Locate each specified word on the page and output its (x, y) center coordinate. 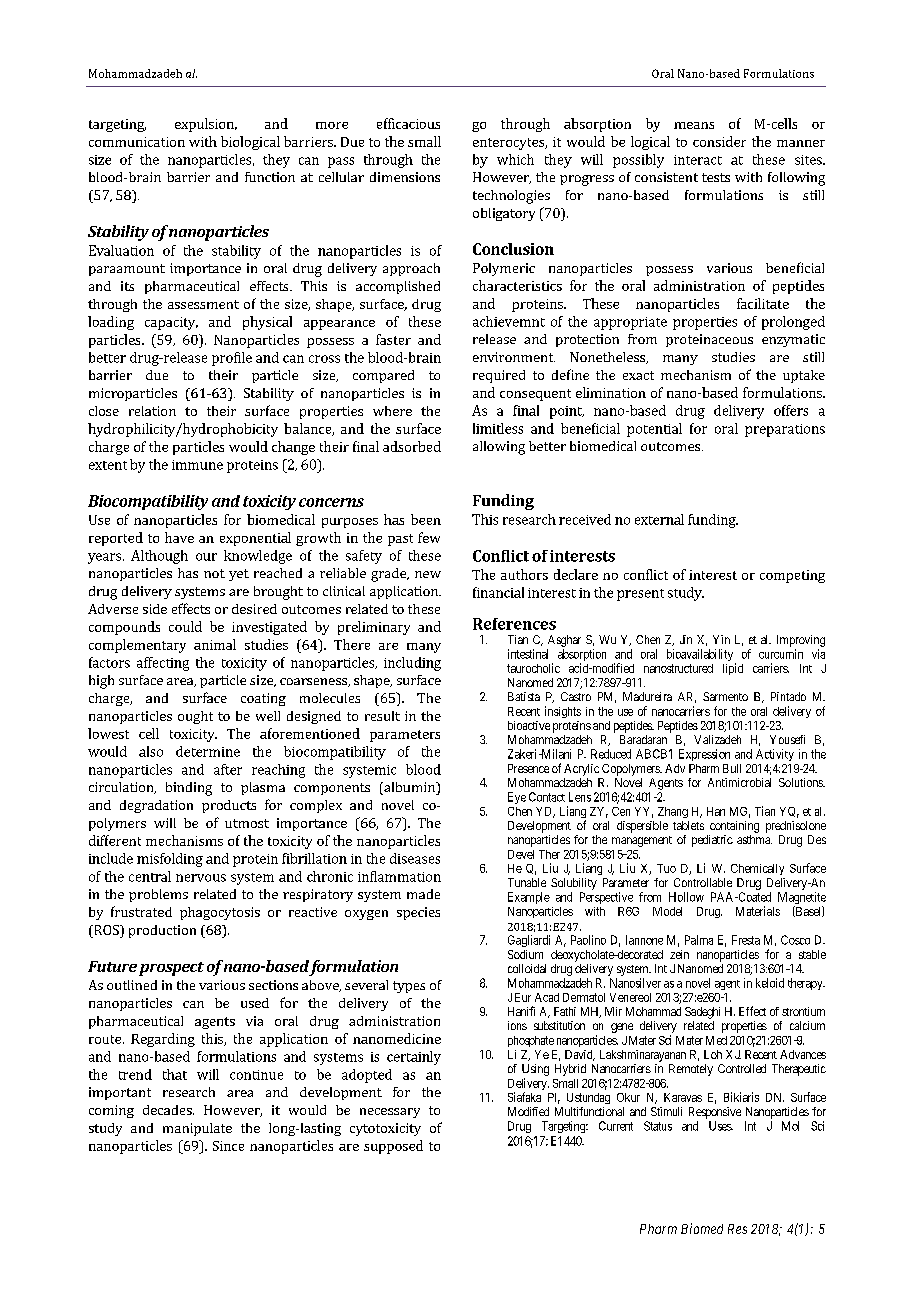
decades (168, 1110)
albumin (410, 788)
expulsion (206, 125)
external (659, 519)
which (515, 159)
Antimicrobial (739, 782)
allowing (499, 448)
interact (698, 160)
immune (197, 465)
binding (189, 789)
